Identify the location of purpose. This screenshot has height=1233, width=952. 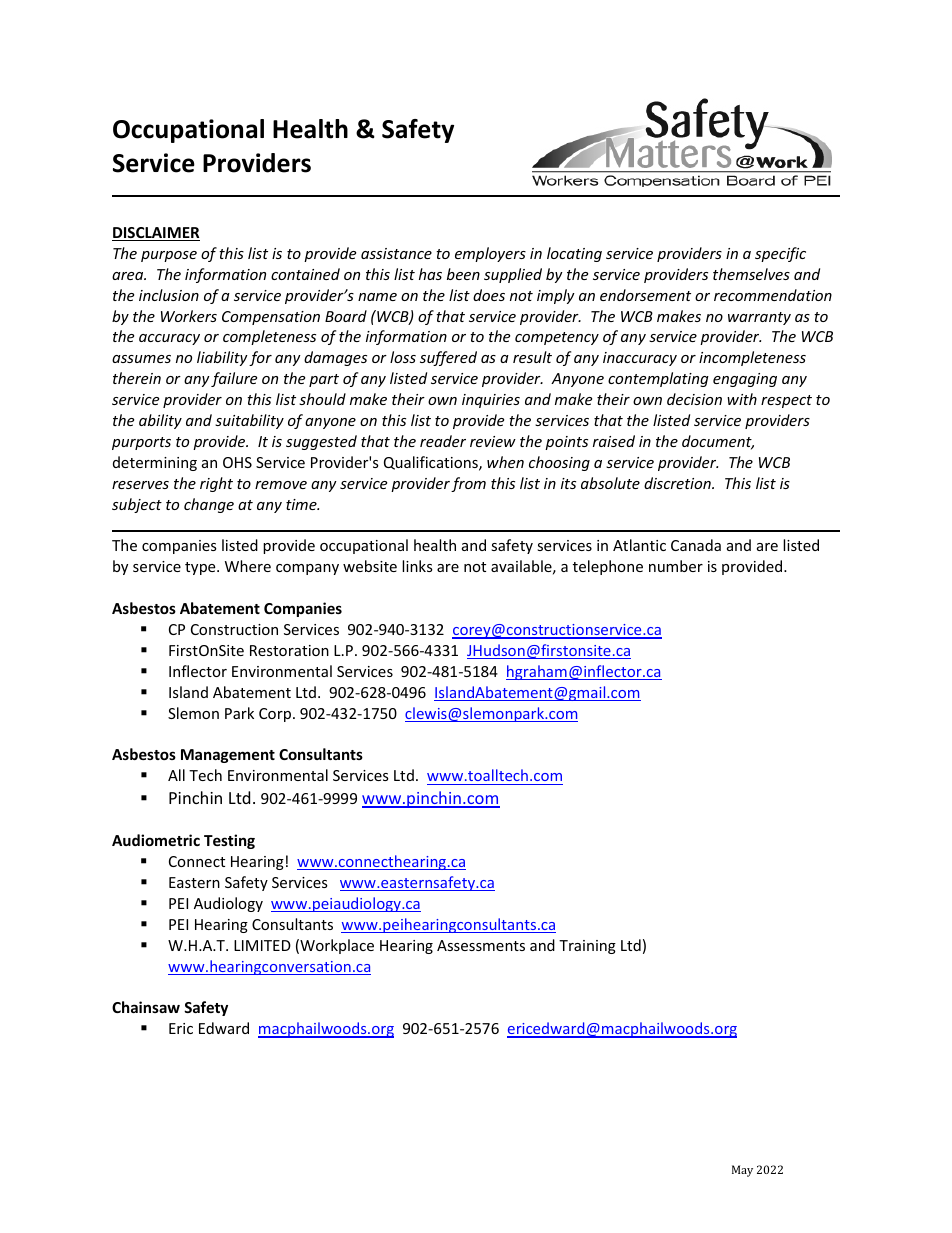
(169, 256).
